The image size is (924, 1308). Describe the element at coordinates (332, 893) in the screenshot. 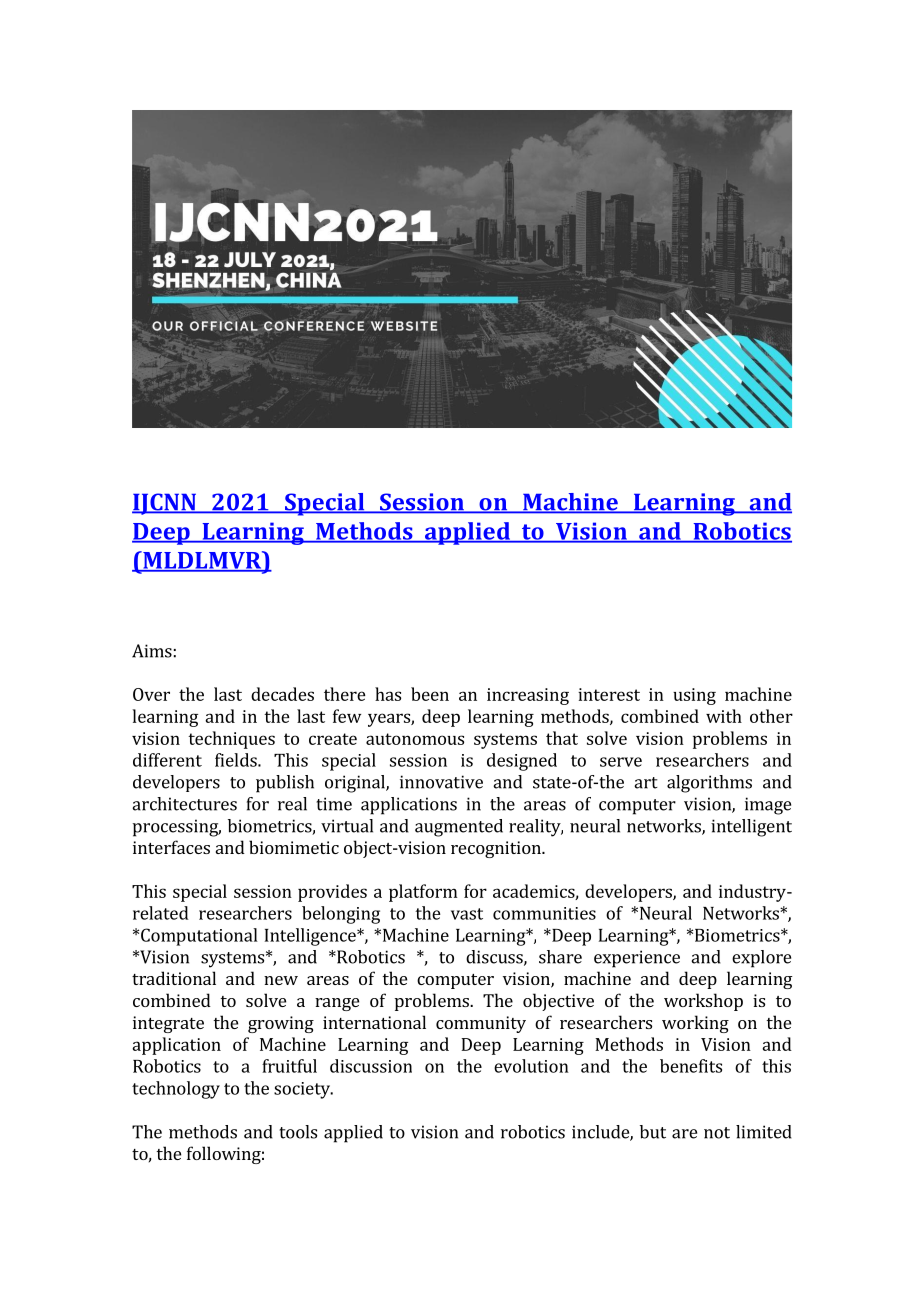

I see `provides` at that location.
